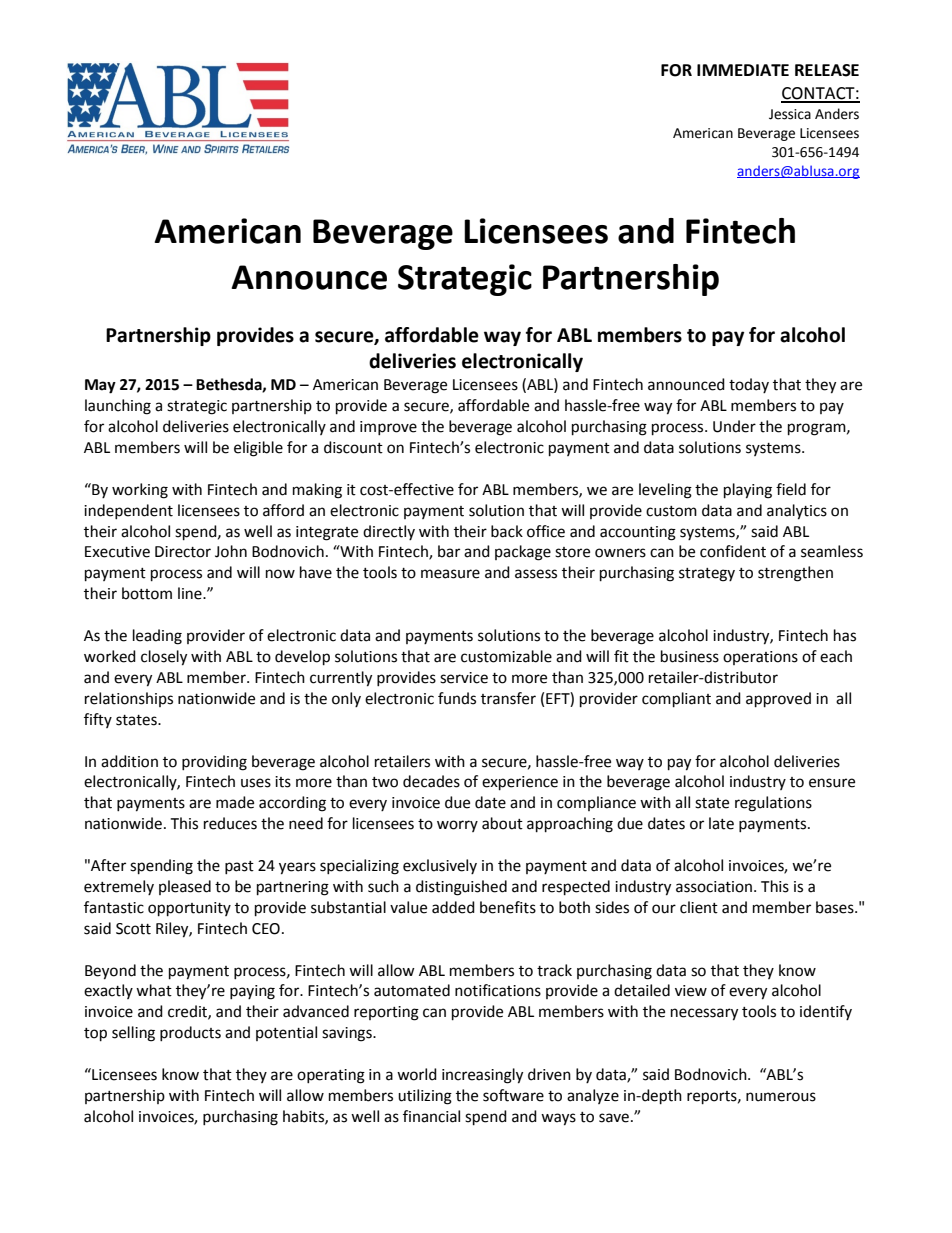  Describe the element at coordinates (781, 1097) in the screenshot. I see `numerous` at that location.
